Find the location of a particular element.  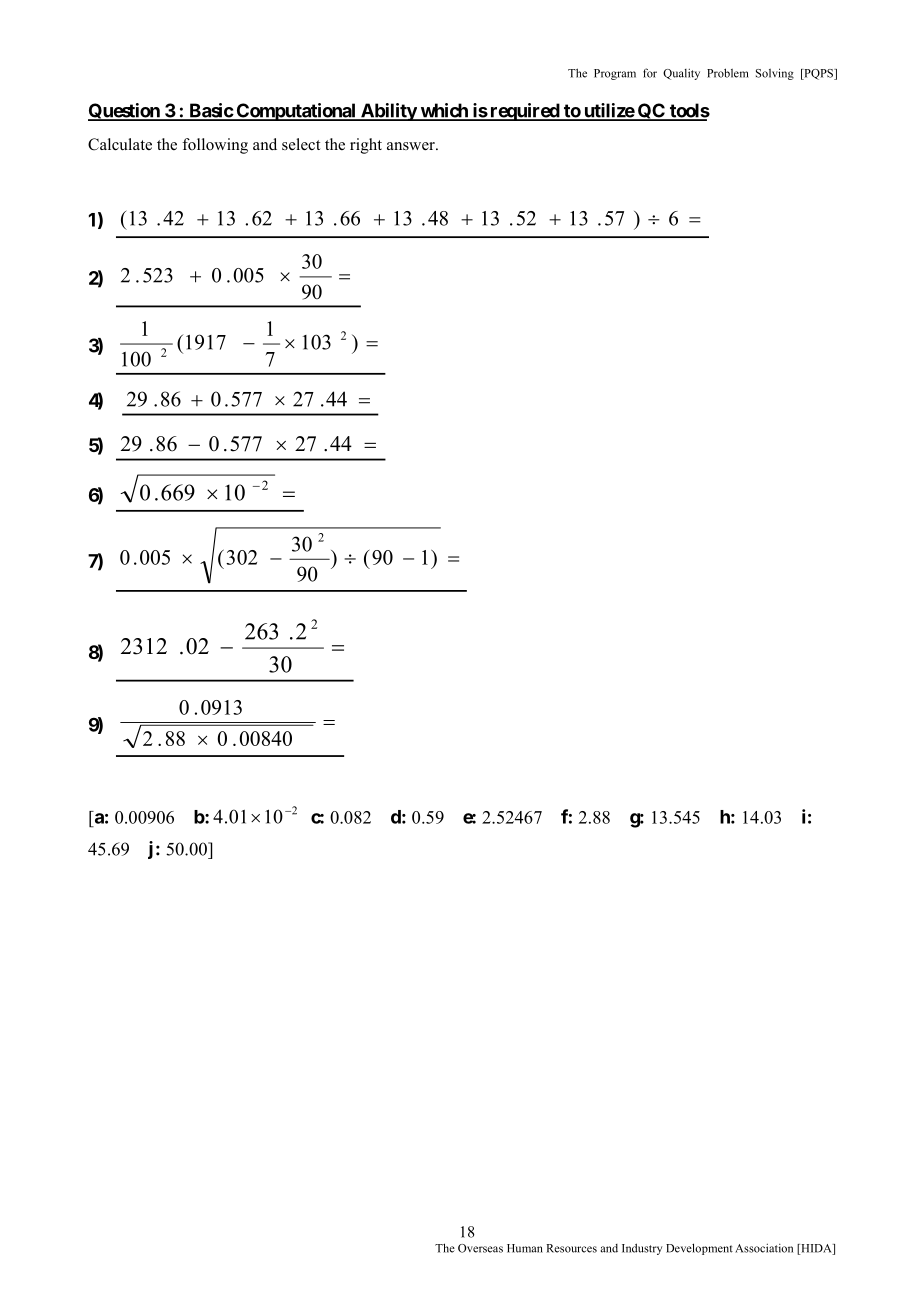

Resources is located at coordinates (572, 1248).
